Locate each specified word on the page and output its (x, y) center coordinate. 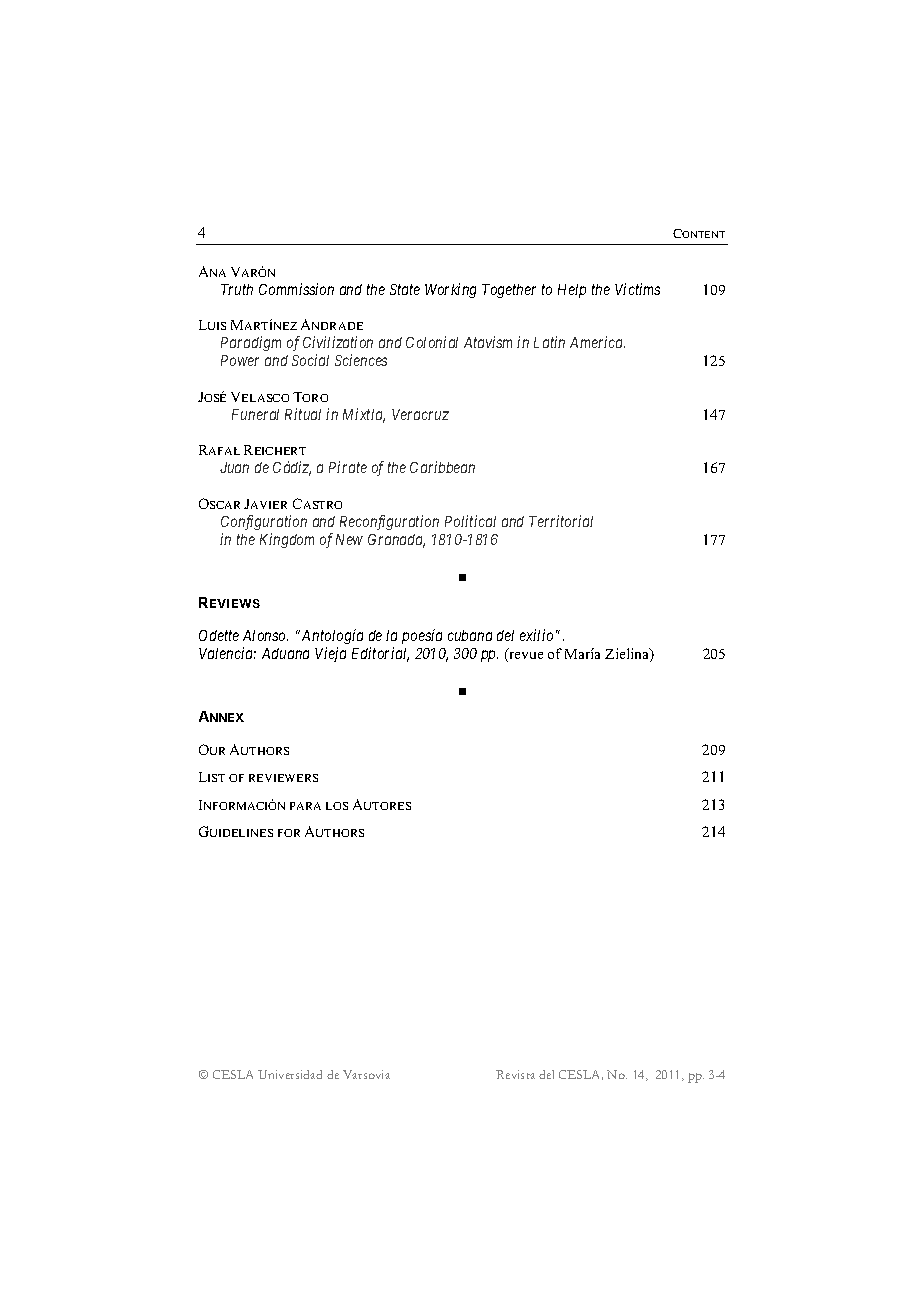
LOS (337, 806)
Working (450, 290)
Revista (515, 1074)
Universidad (290, 1074)
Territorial (561, 521)
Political (470, 521)
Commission (296, 289)
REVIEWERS (283, 778)
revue (525, 657)
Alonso (265, 635)
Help (572, 291)
